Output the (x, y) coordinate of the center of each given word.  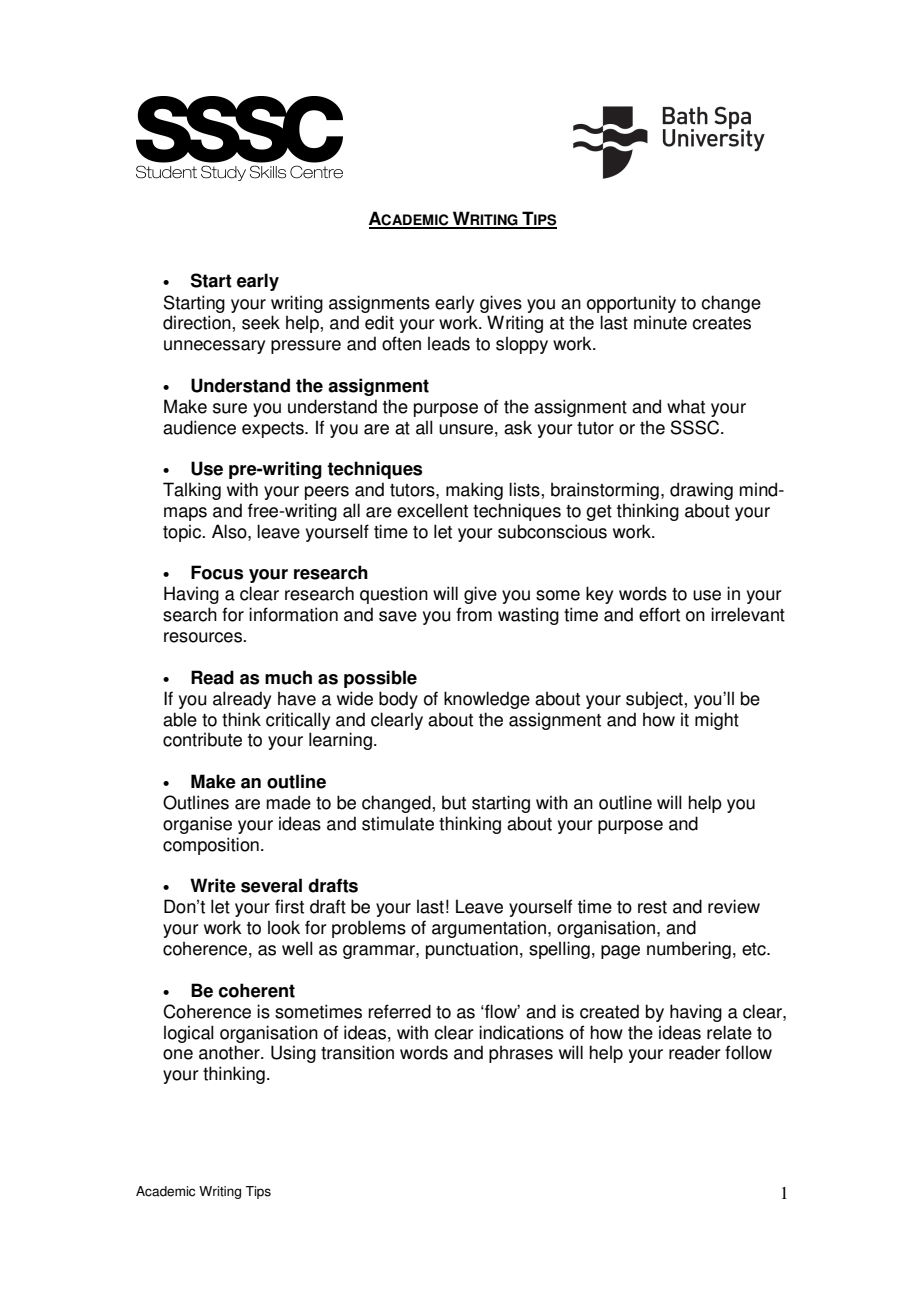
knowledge (487, 700)
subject (655, 700)
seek (261, 322)
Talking (192, 491)
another (230, 1052)
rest (652, 907)
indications (521, 1032)
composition (211, 846)
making (474, 491)
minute (660, 322)
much (288, 677)
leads (449, 343)
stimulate (398, 823)
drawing (701, 491)
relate (729, 1032)
